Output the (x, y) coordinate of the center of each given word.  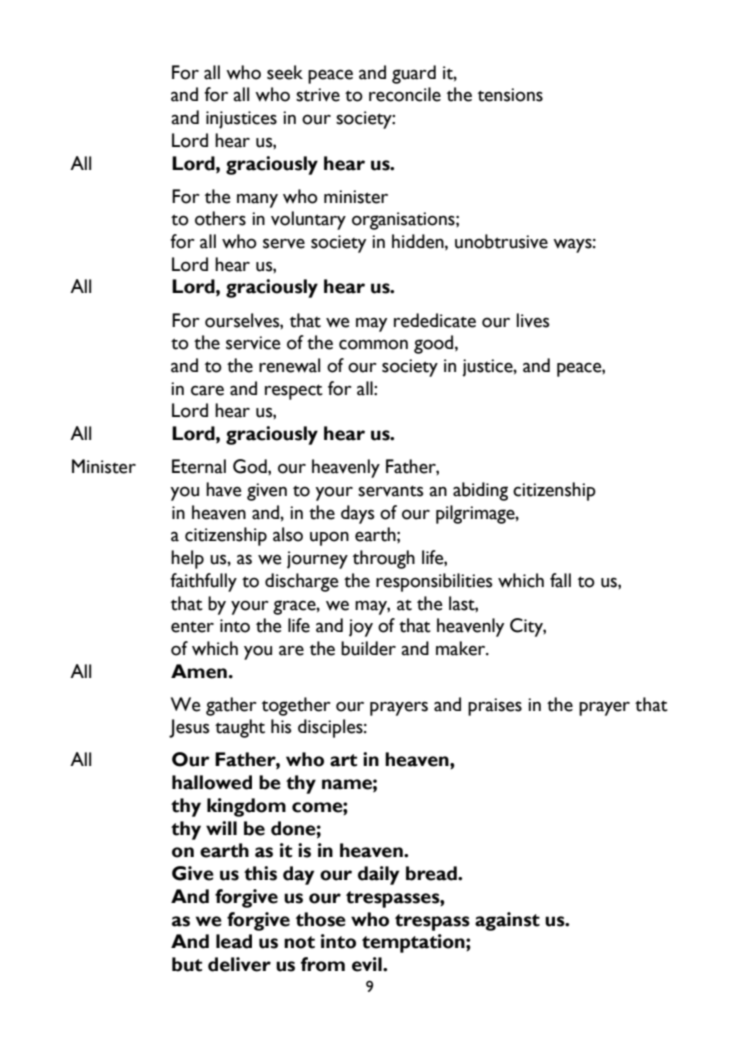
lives (533, 320)
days (358, 514)
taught (240, 728)
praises (495, 707)
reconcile (405, 94)
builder (368, 648)
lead (234, 941)
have (224, 489)
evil (368, 964)
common (373, 344)
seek (285, 72)
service (253, 343)
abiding (480, 491)
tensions (510, 95)
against (507, 921)
